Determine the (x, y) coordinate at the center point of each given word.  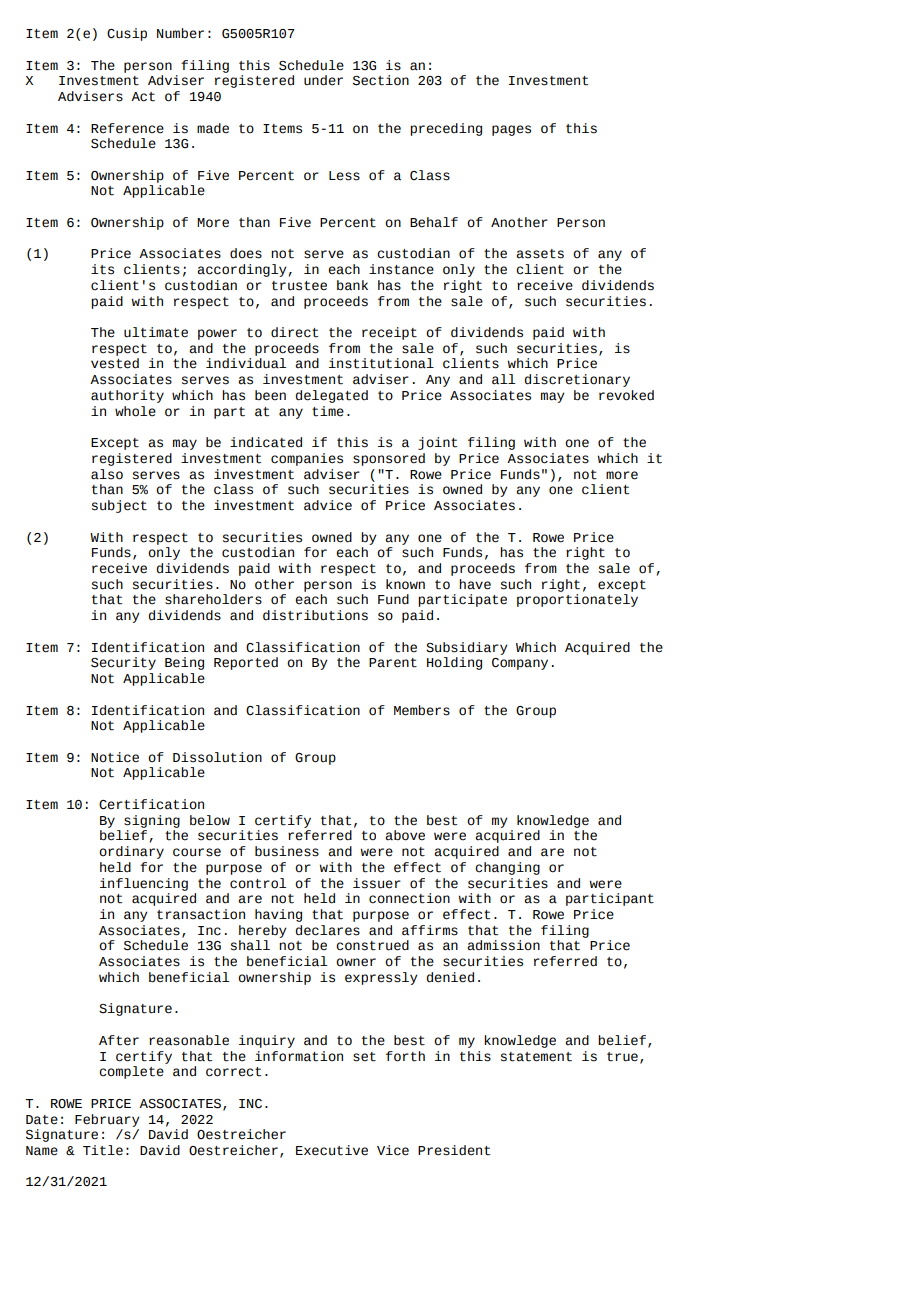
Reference (127, 128)
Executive (332, 1150)
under (323, 80)
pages (511, 130)
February (107, 1120)
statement (536, 1057)
